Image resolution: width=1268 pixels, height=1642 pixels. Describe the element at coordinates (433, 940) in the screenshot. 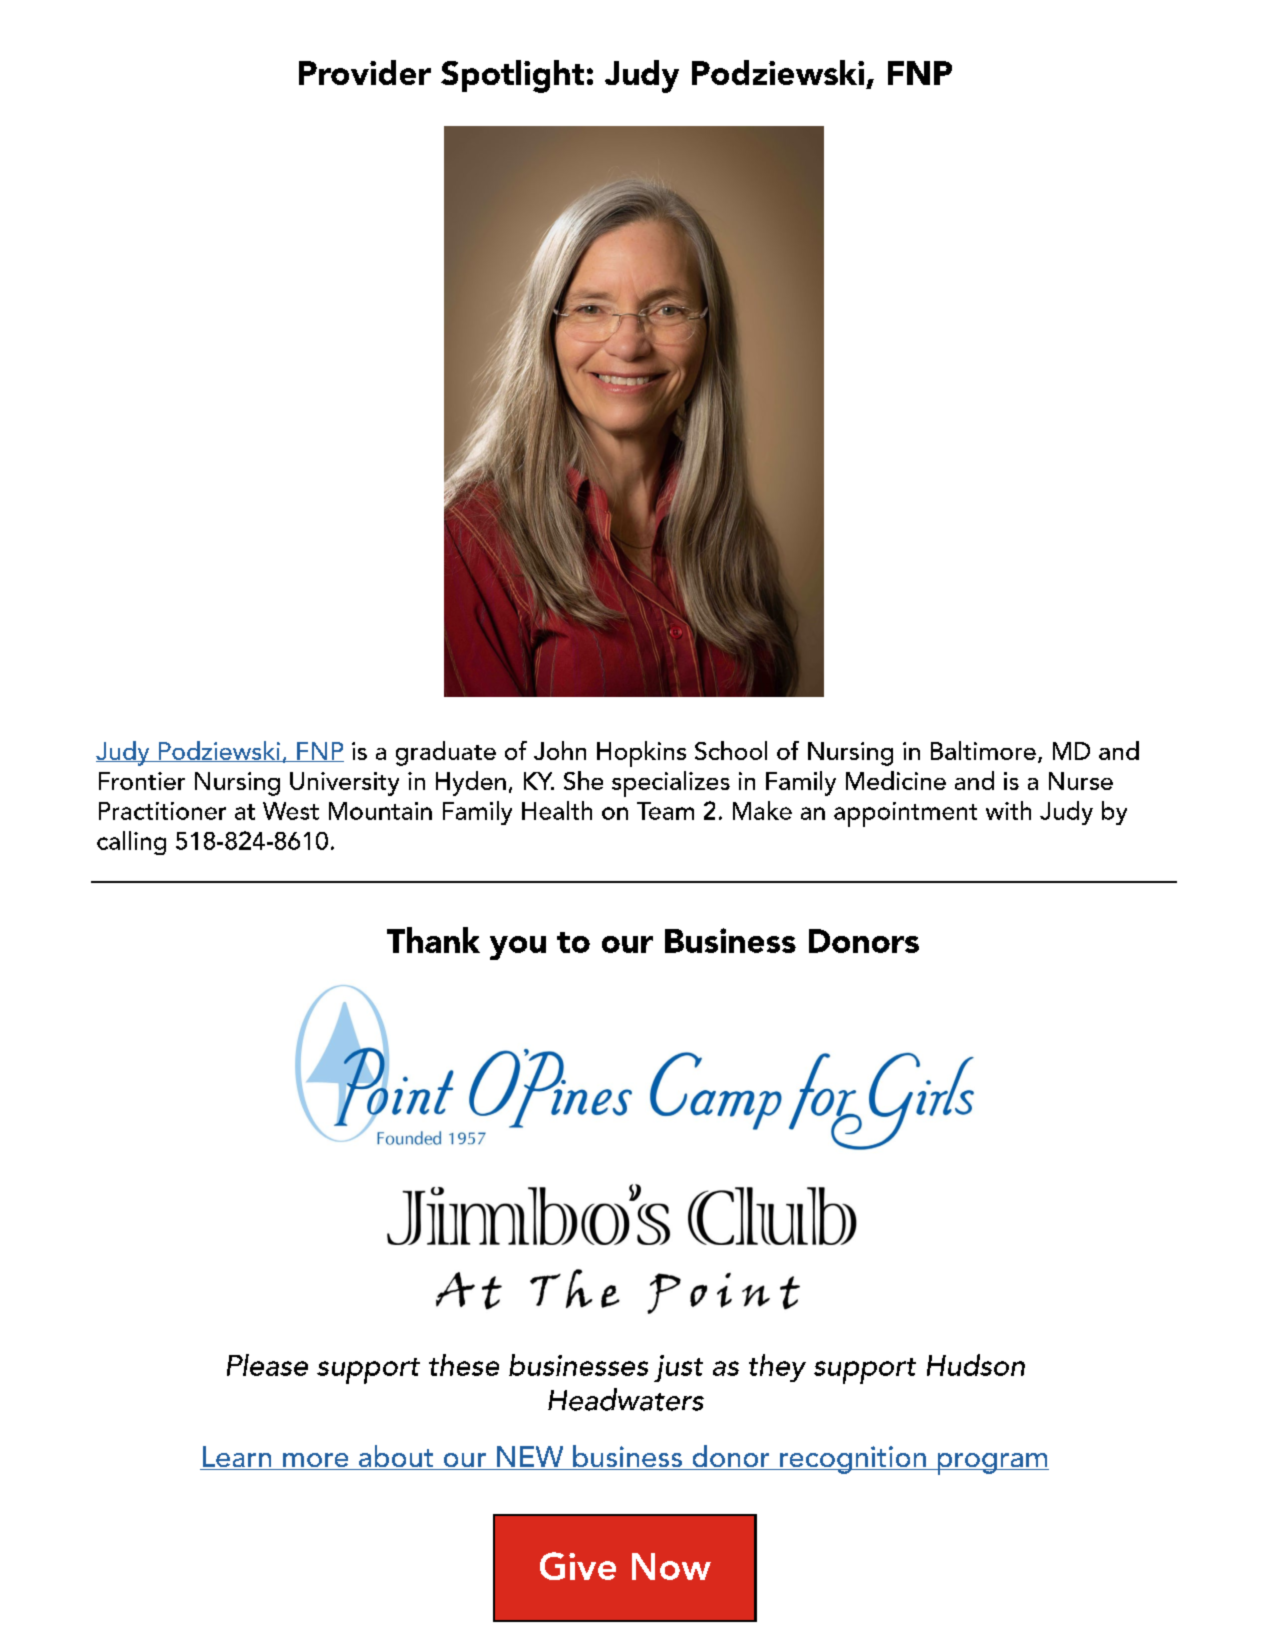

I see `Thank` at that location.
